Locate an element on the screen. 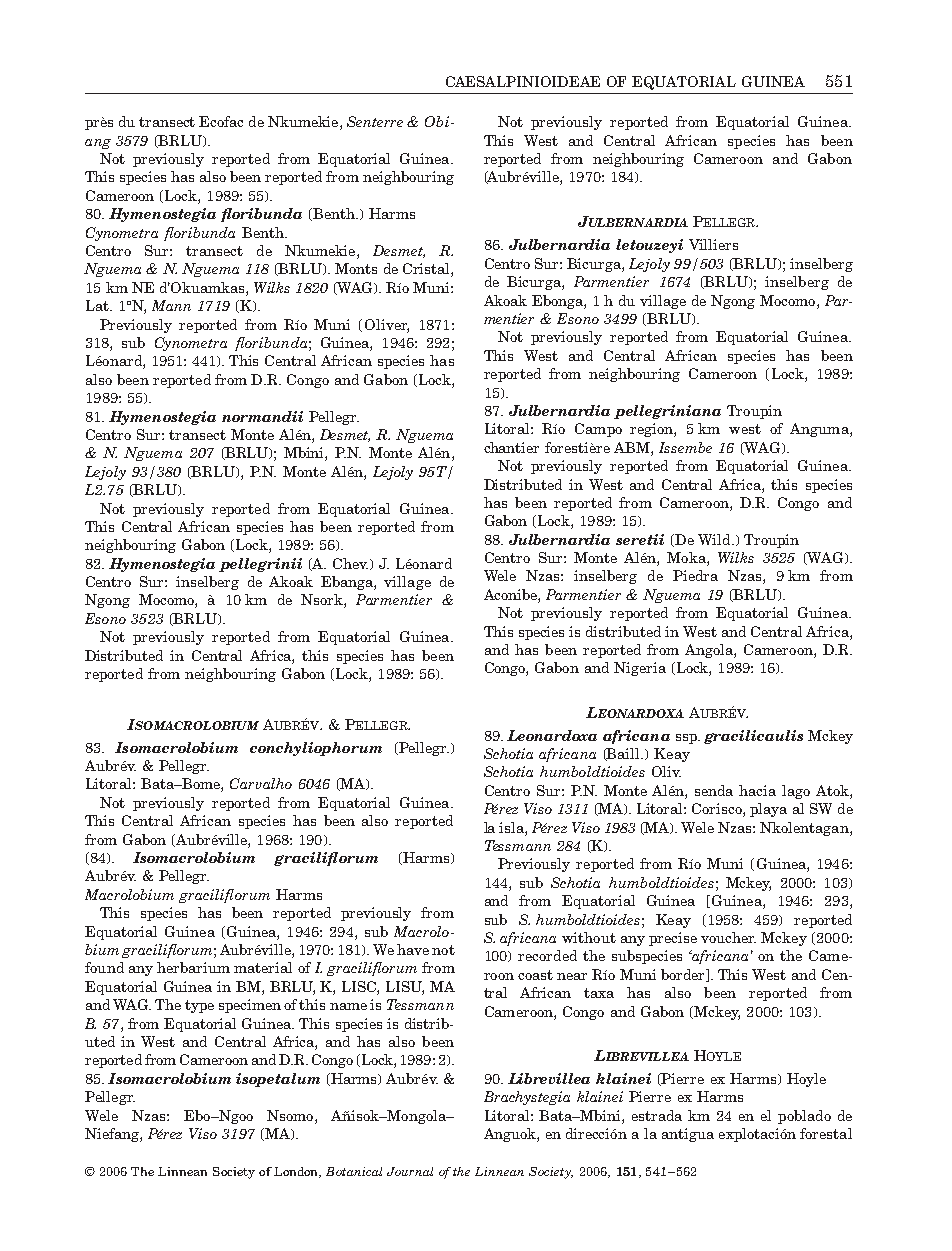  Lat is located at coordinates (98, 305).
